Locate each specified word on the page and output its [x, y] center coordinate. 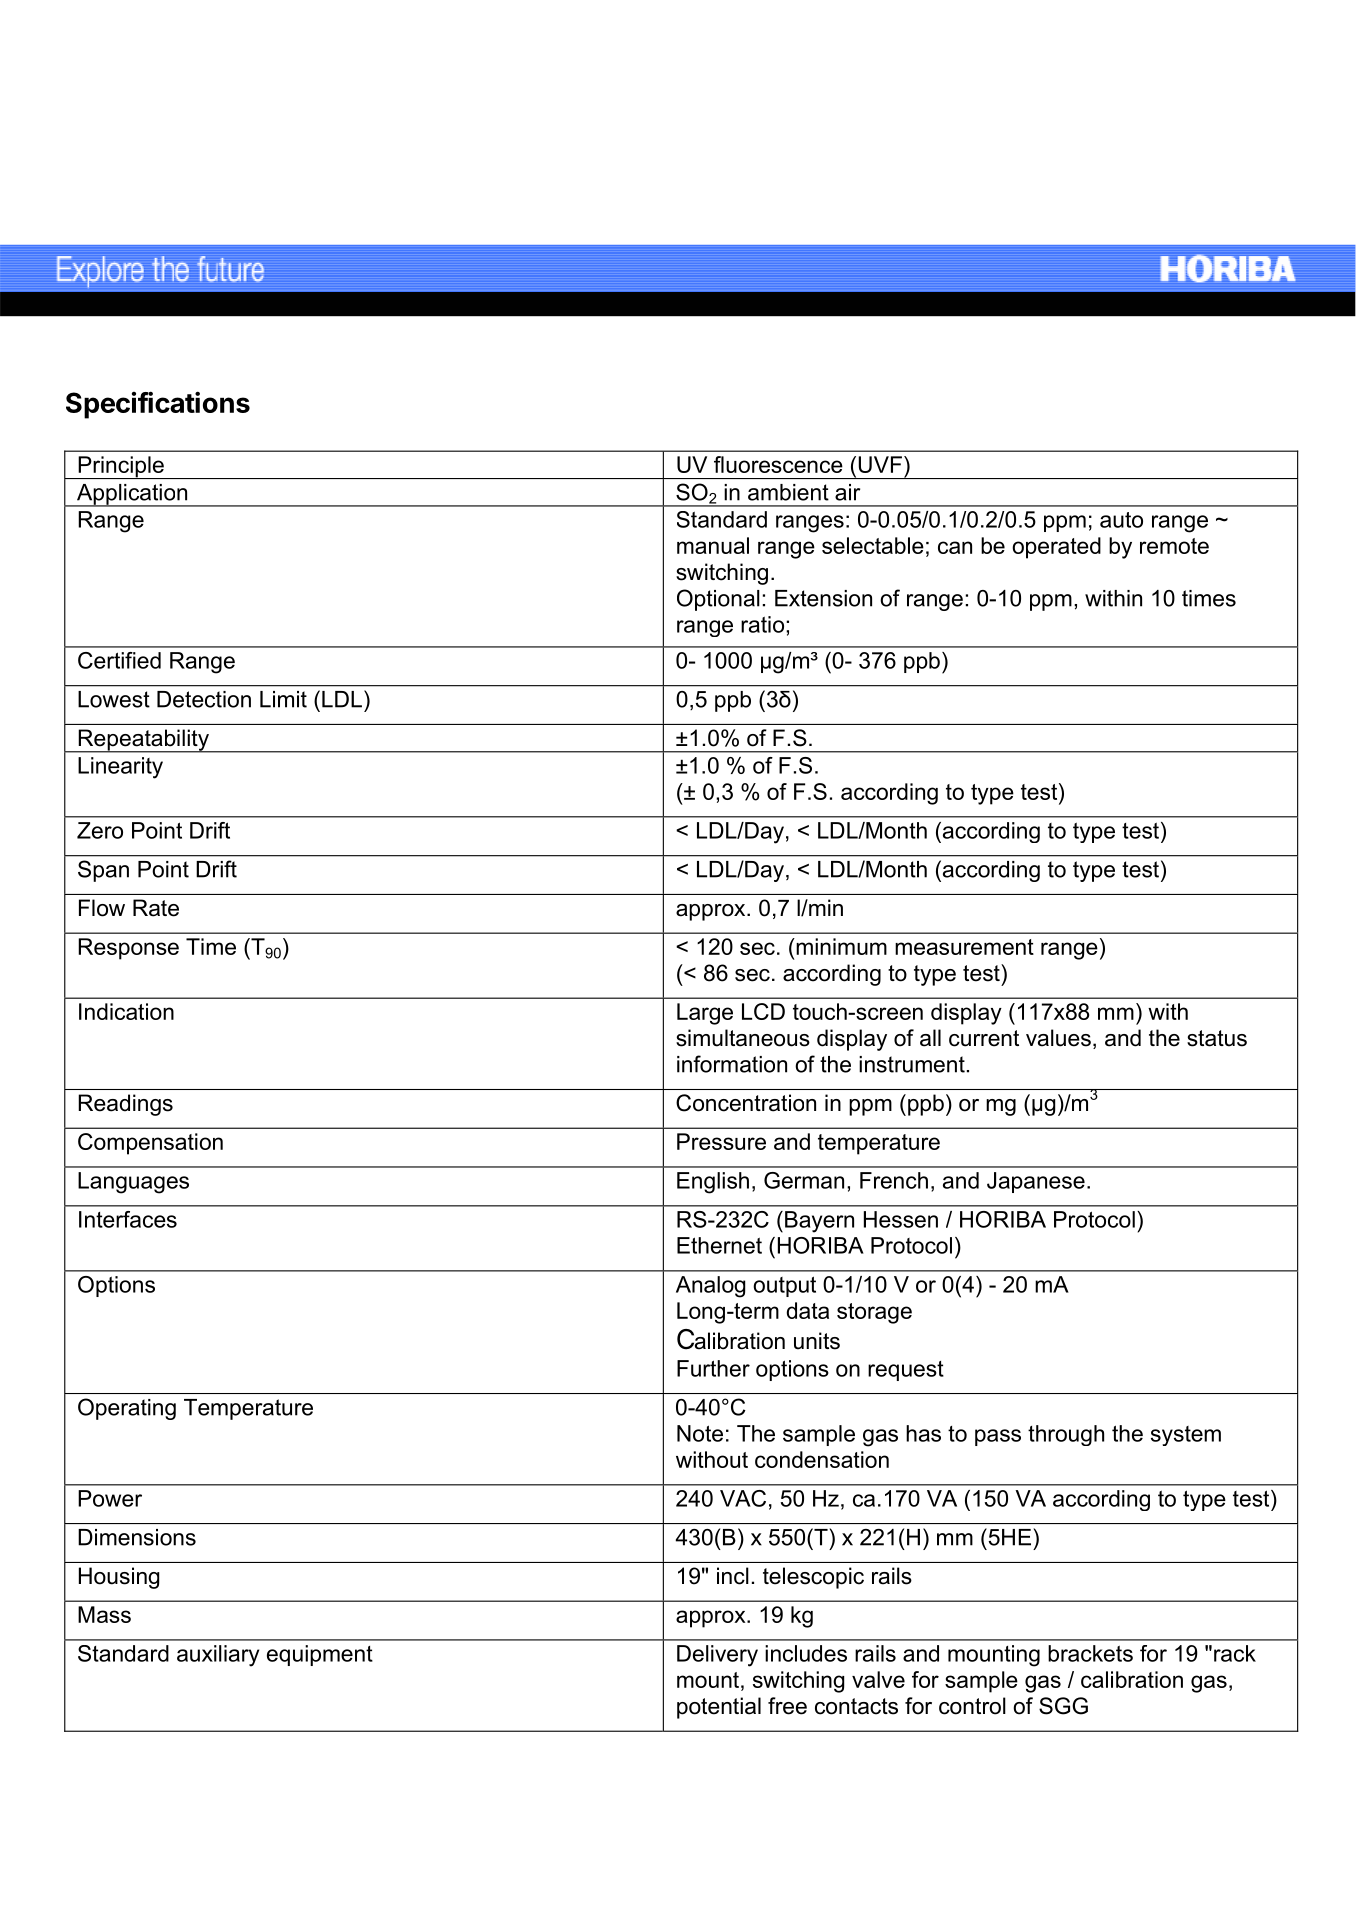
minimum [840, 946]
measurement [964, 947]
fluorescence [778, 464]
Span [103, 871]
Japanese [1036, 1182]
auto [1121, 520]
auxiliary [218, 1656]
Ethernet [719, 1245]
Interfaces [128, 1219]
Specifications [158, 405]
